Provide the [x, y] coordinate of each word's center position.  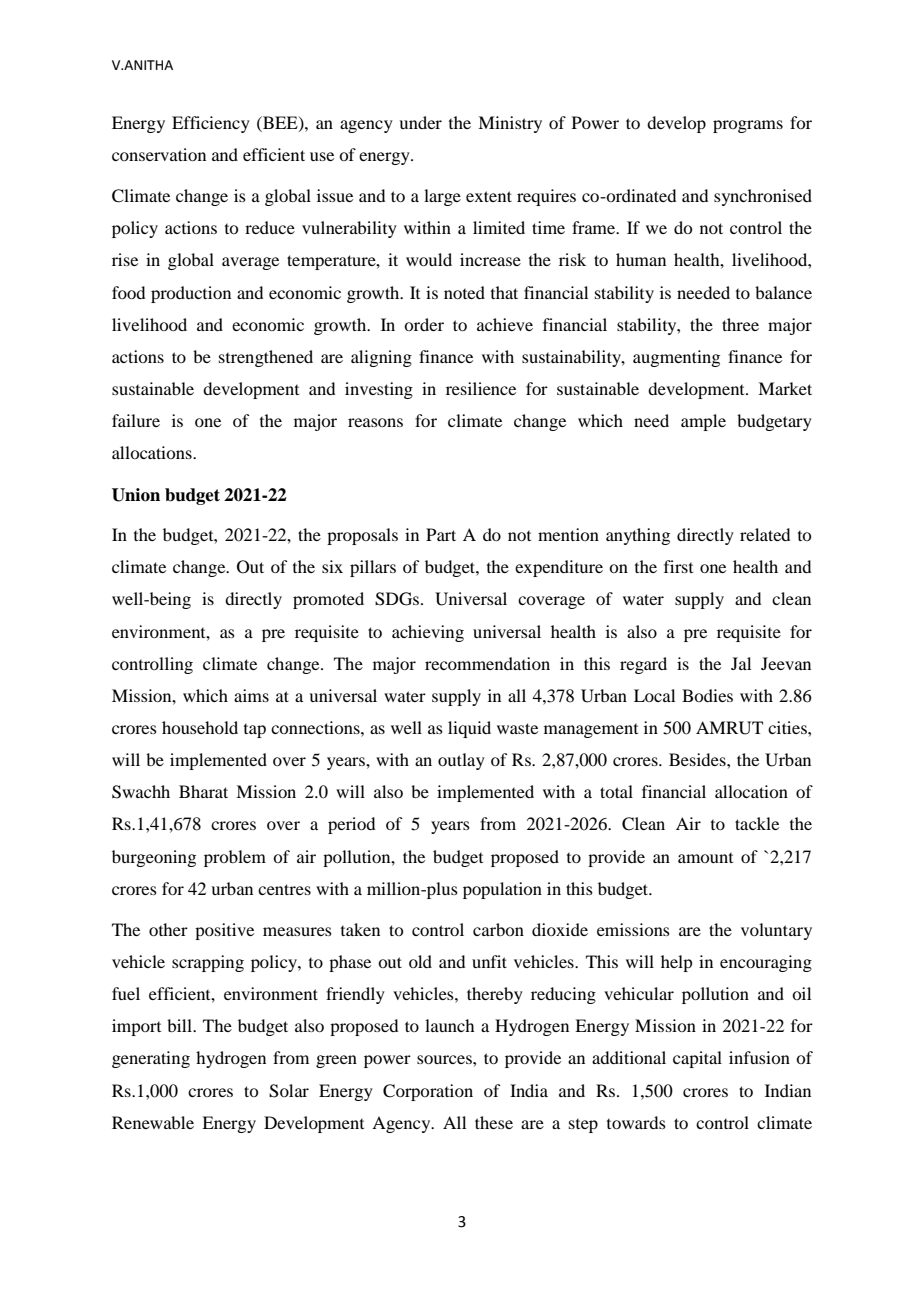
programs [748, 126]
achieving [428, 633]
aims [251, 695]
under [420, 122]
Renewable [153, 1122]
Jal [741, 663]
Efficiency [211, 124]
